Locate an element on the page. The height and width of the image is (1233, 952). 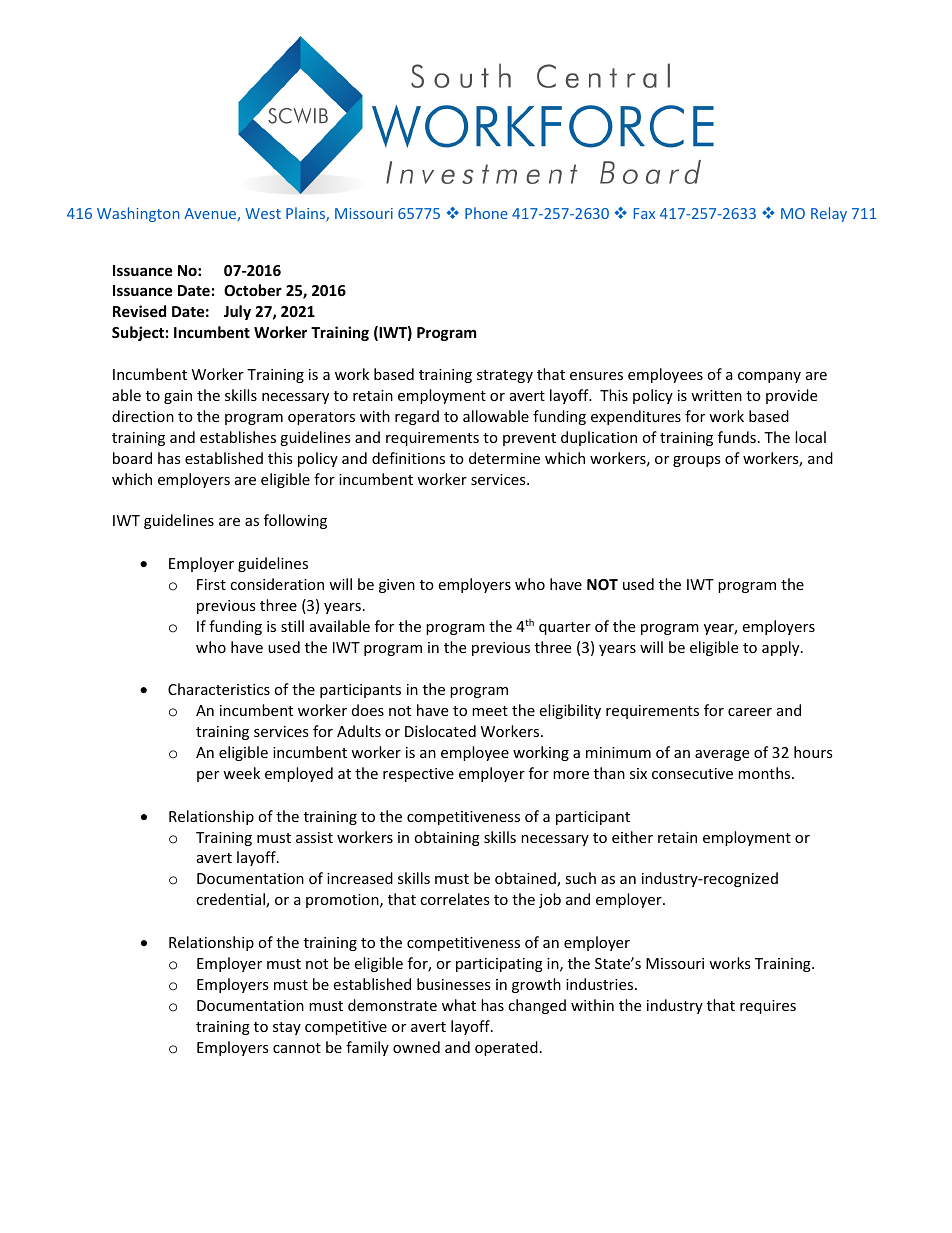
average is located at coordinates (722, 755).
